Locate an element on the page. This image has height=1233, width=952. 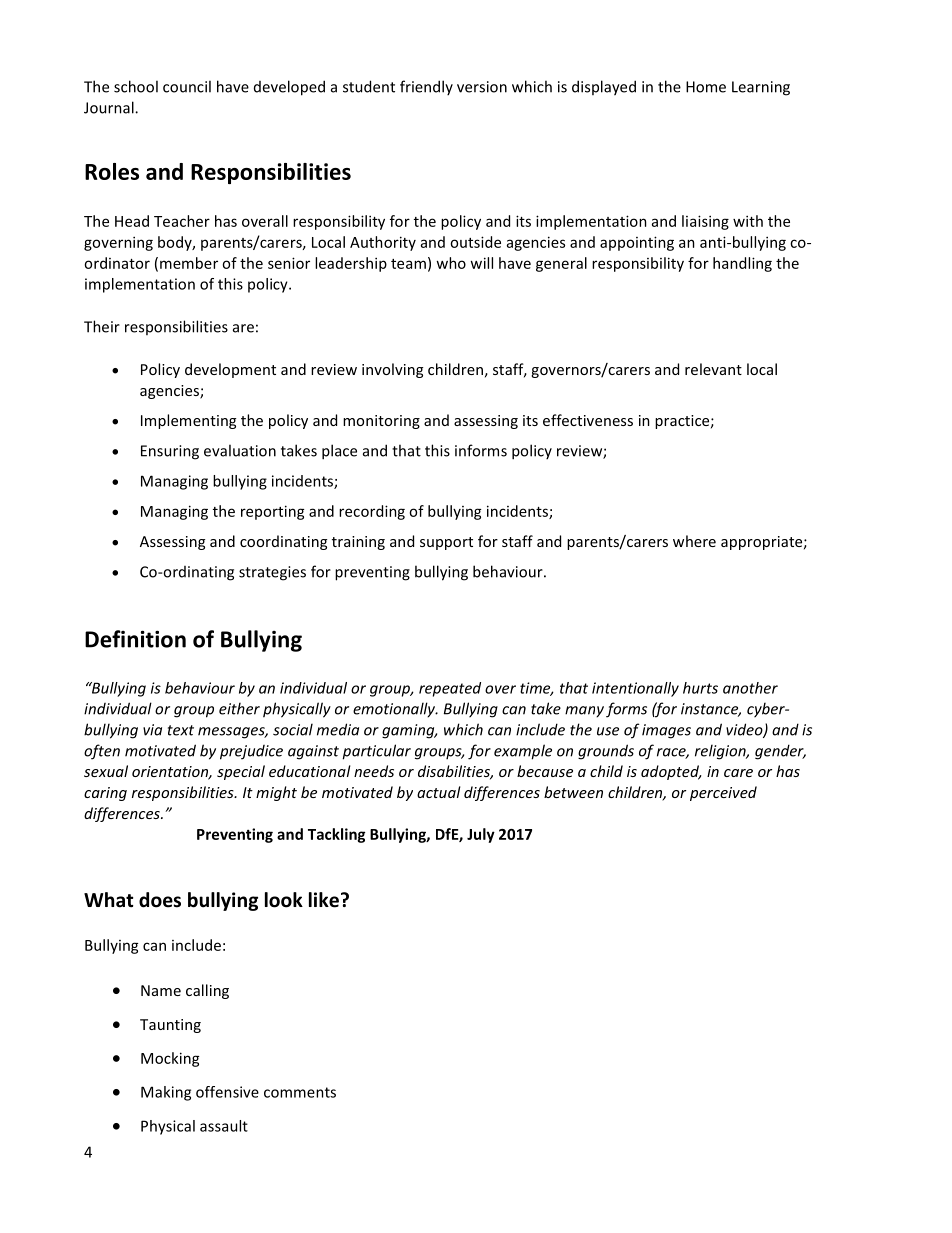
perceived is located at coordinates (723, 793).
